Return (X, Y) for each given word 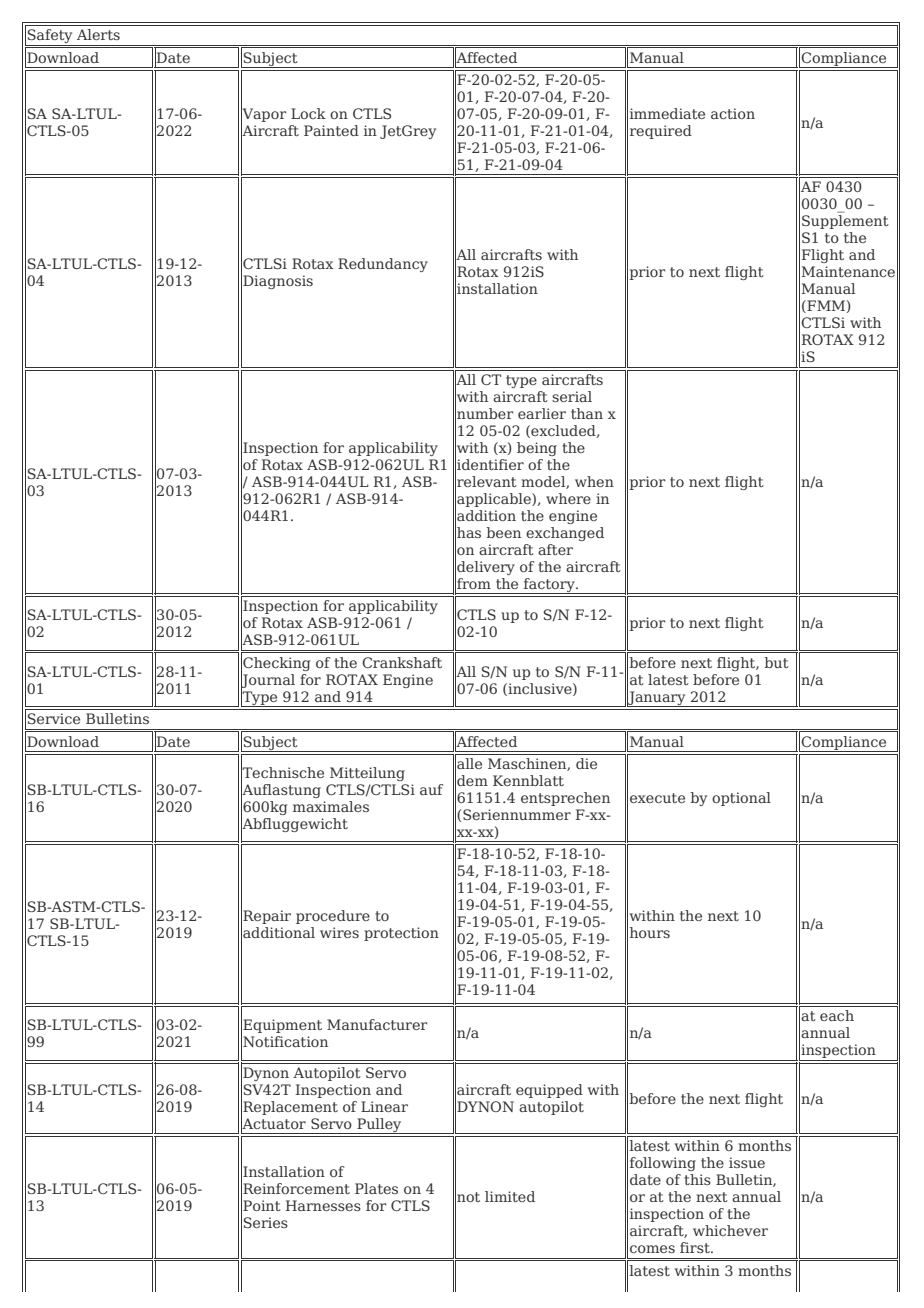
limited (510, 1196)
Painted (331, 130)
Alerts (98, 34)
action (733, 113)
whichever (730, 1230)
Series (266, 1222)
